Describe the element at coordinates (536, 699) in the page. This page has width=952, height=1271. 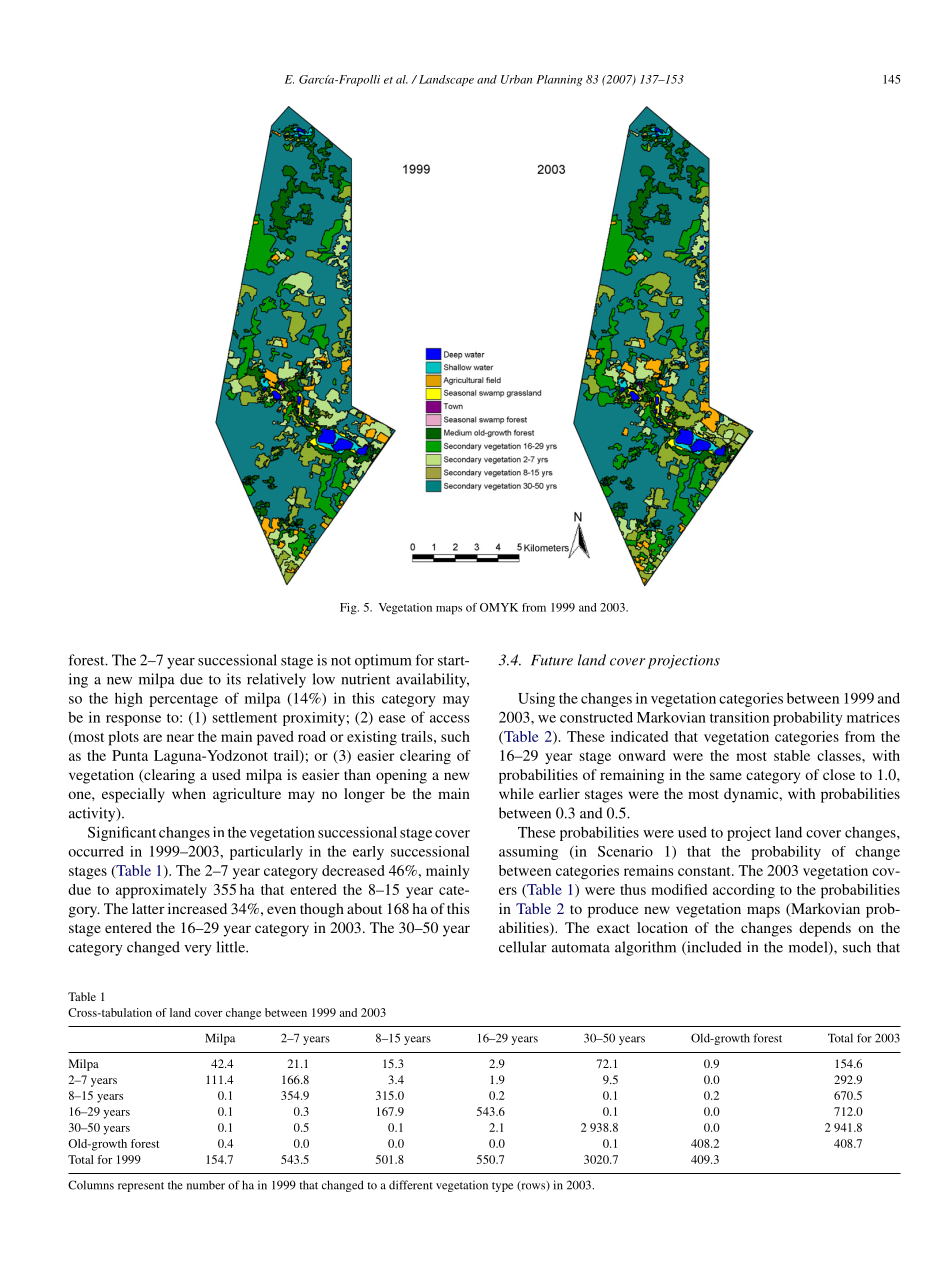
I see `Using` at that location.
